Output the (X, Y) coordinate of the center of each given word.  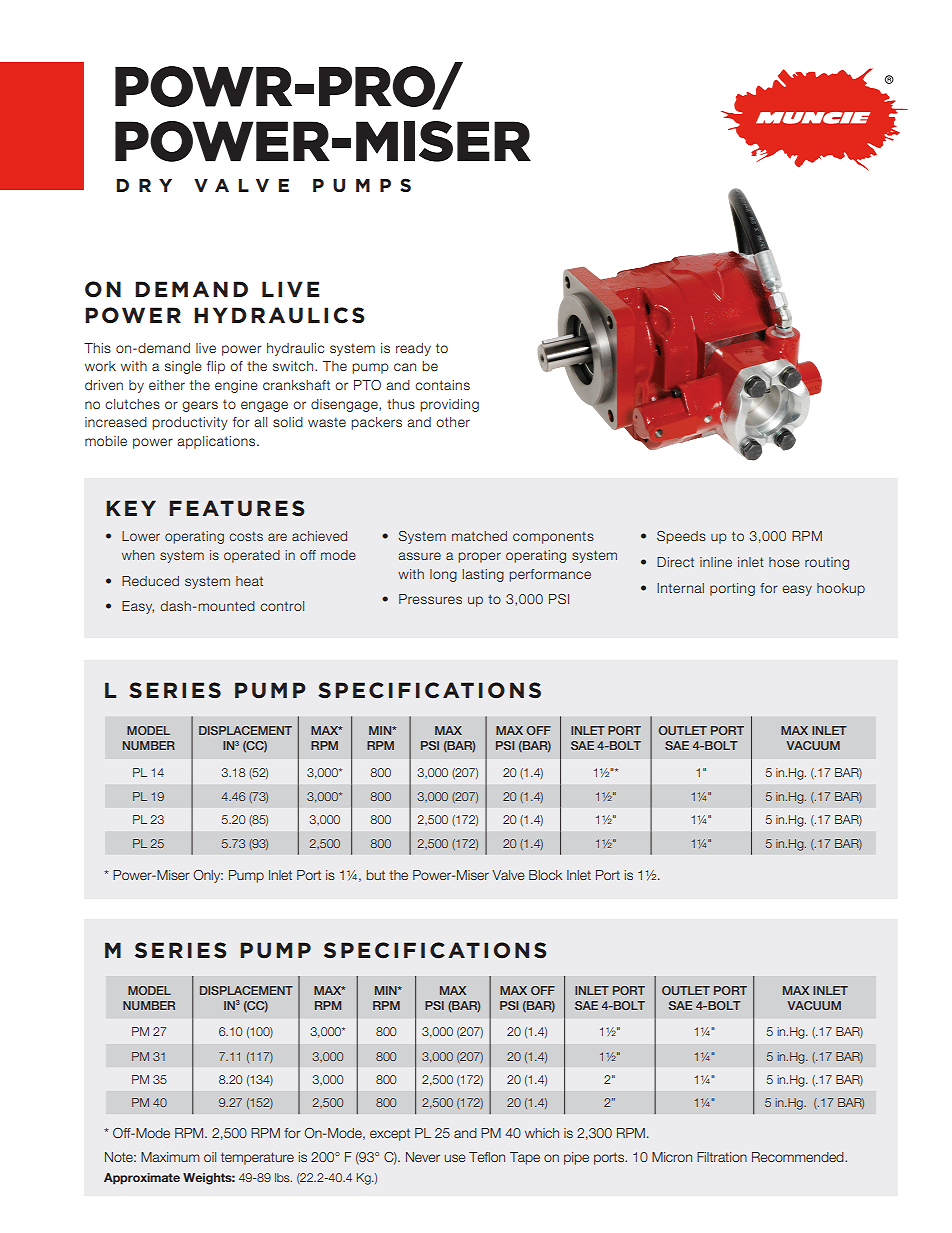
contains (442, 385)
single (183, 367)
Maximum (170, 1157)
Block (545, 875)
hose (784, 562)
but (375, 875)
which (542, 1133)
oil (210, 1157)
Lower (141, 536)
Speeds (681, 537)
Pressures (430, 599)
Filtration (722, 1157)
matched (479, 536)
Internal (680, 588)
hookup (841, 589)
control (282, 606)
